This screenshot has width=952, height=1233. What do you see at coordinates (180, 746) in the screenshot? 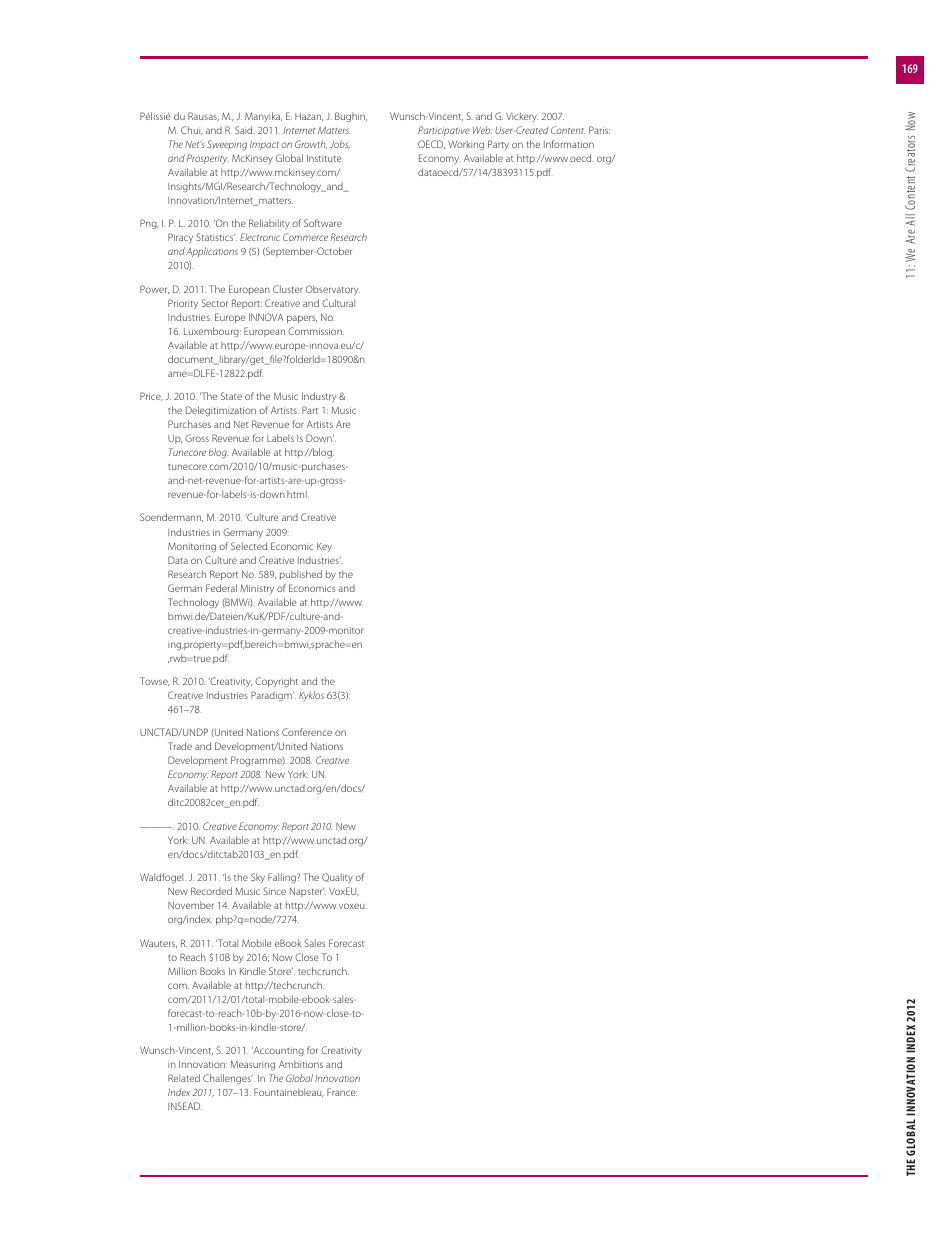
I see `Trade` at bounding box center [180, 746].
